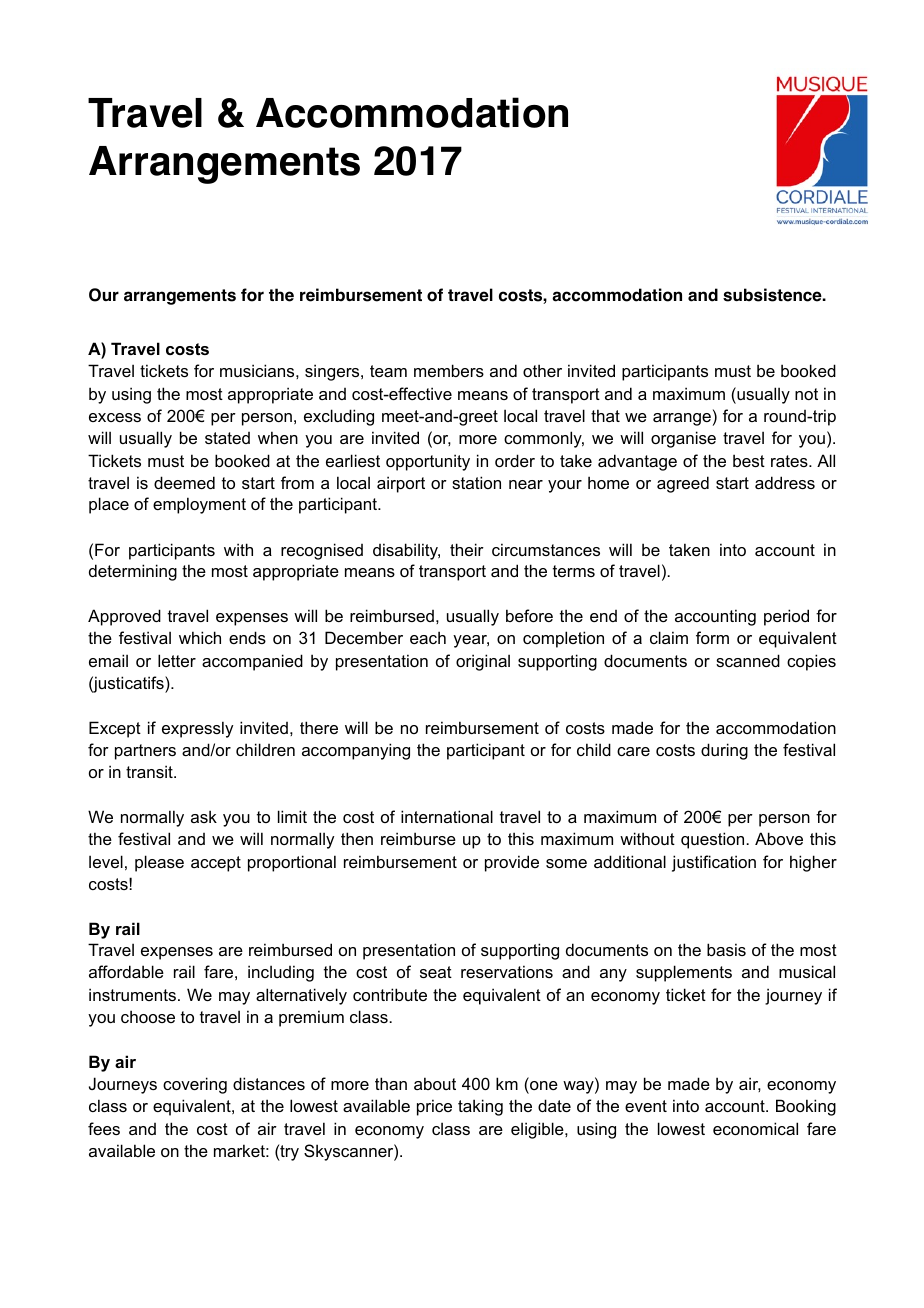 This page has width=924, height=1308. What do you see at coordinates (726, 949) in the page?
I see `basis` at bounding box center [726, 949].
